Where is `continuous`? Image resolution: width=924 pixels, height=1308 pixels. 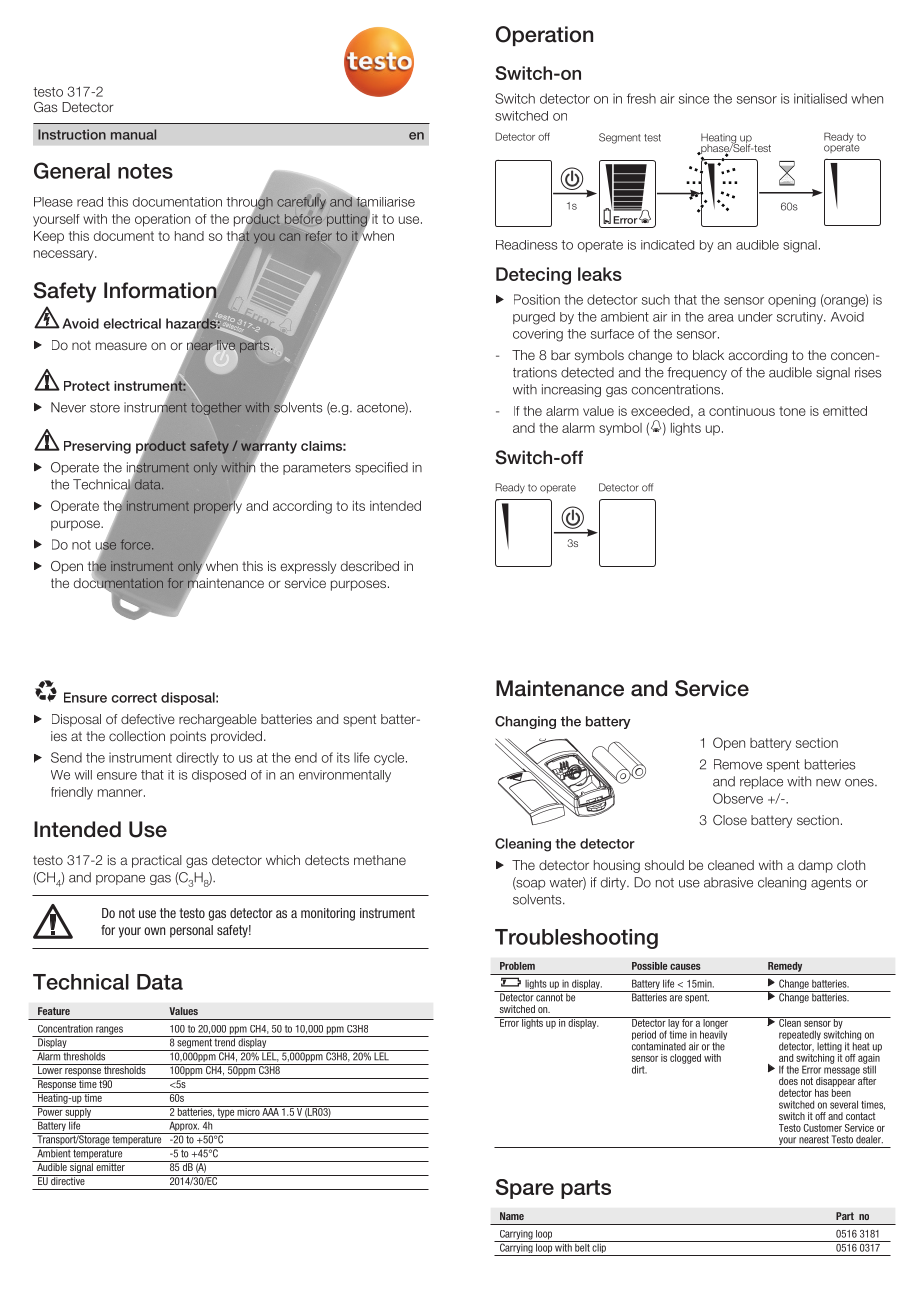 continuous is located at coordinates (742, 411).
